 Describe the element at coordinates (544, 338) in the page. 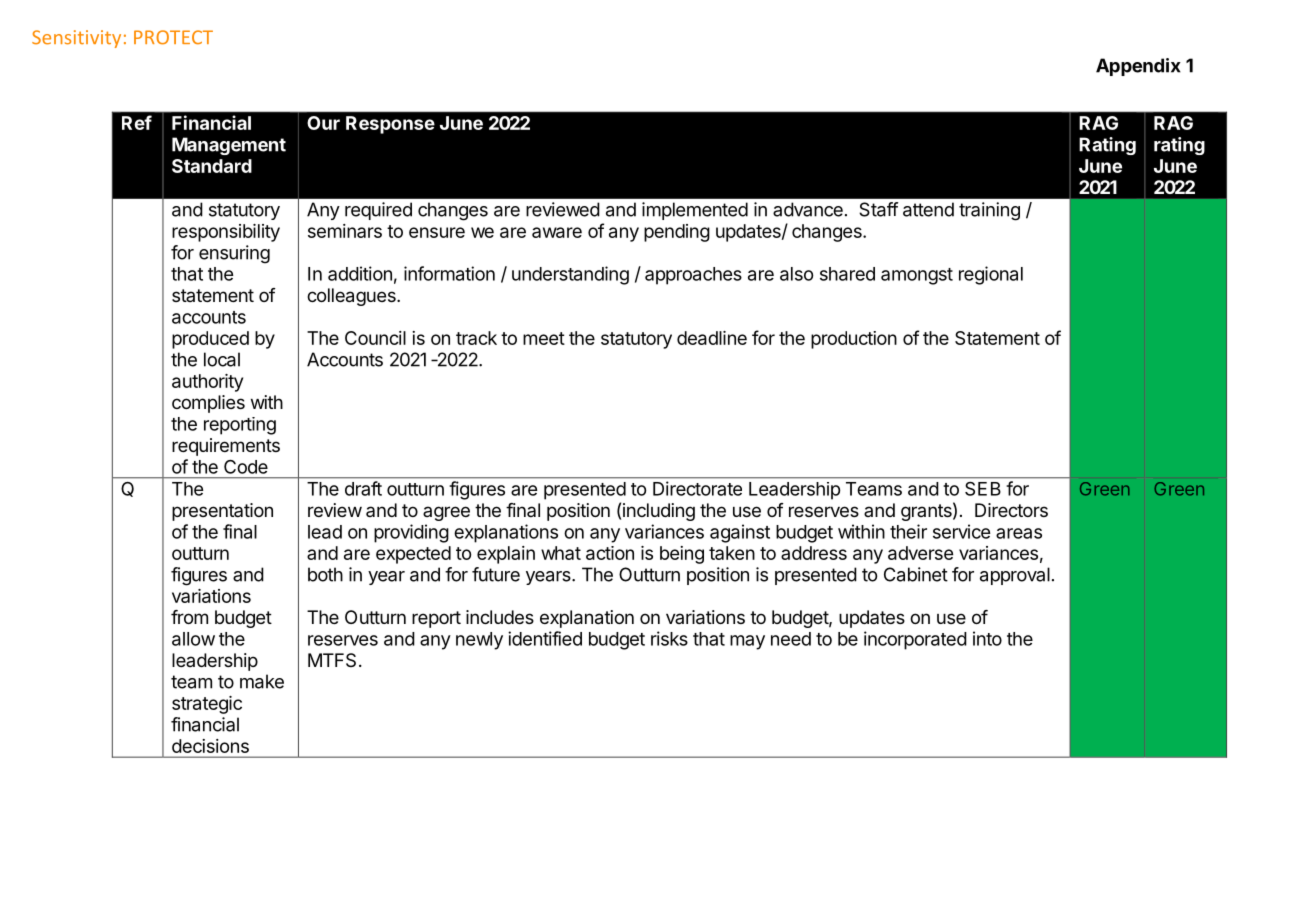

I see `meet` at that location.
